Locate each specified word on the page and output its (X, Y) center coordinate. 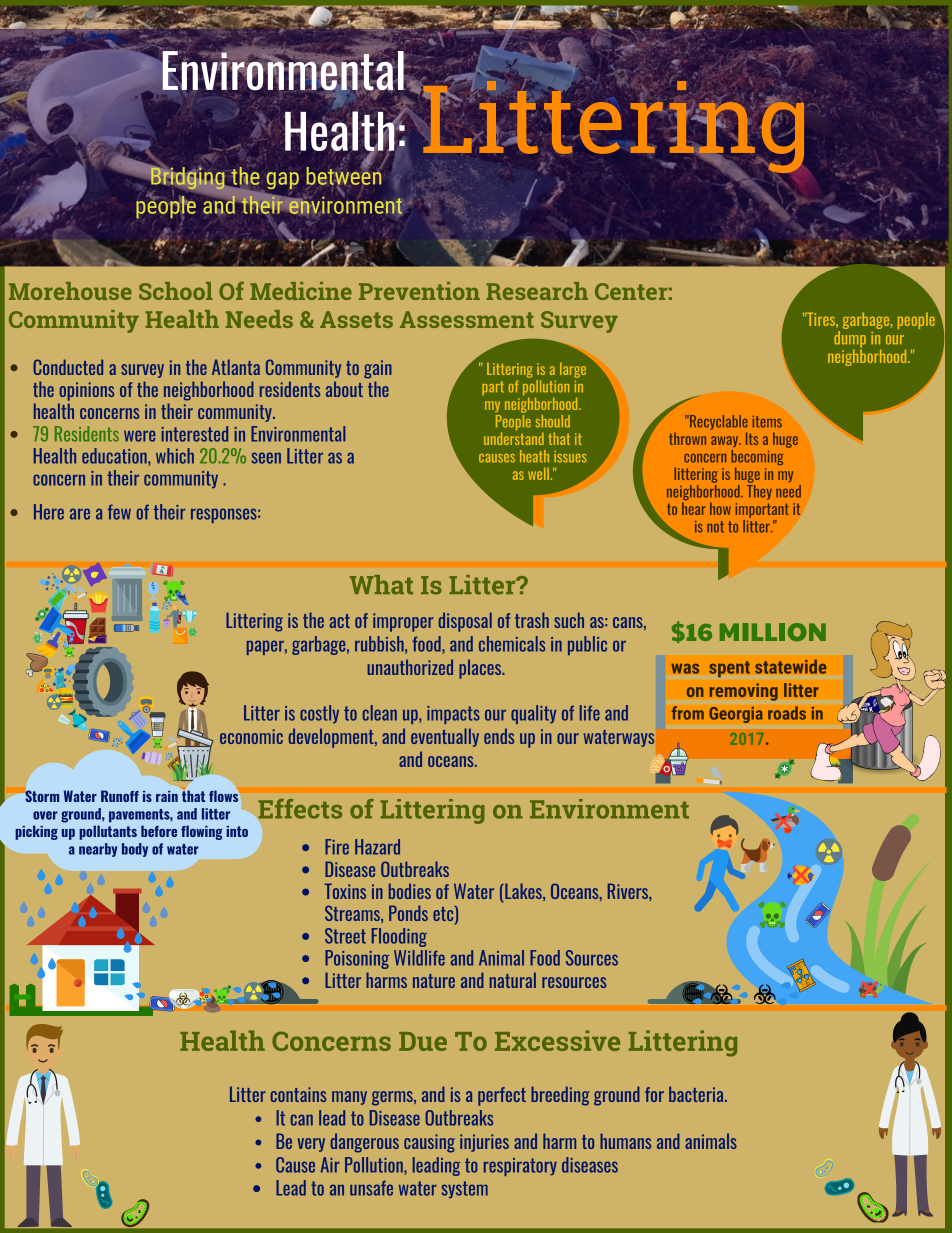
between (345, 175)
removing (743, 692)
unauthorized (410, 667)
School (176, 291)
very (311, 1145)
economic (251, 736)
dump (850, 340)
